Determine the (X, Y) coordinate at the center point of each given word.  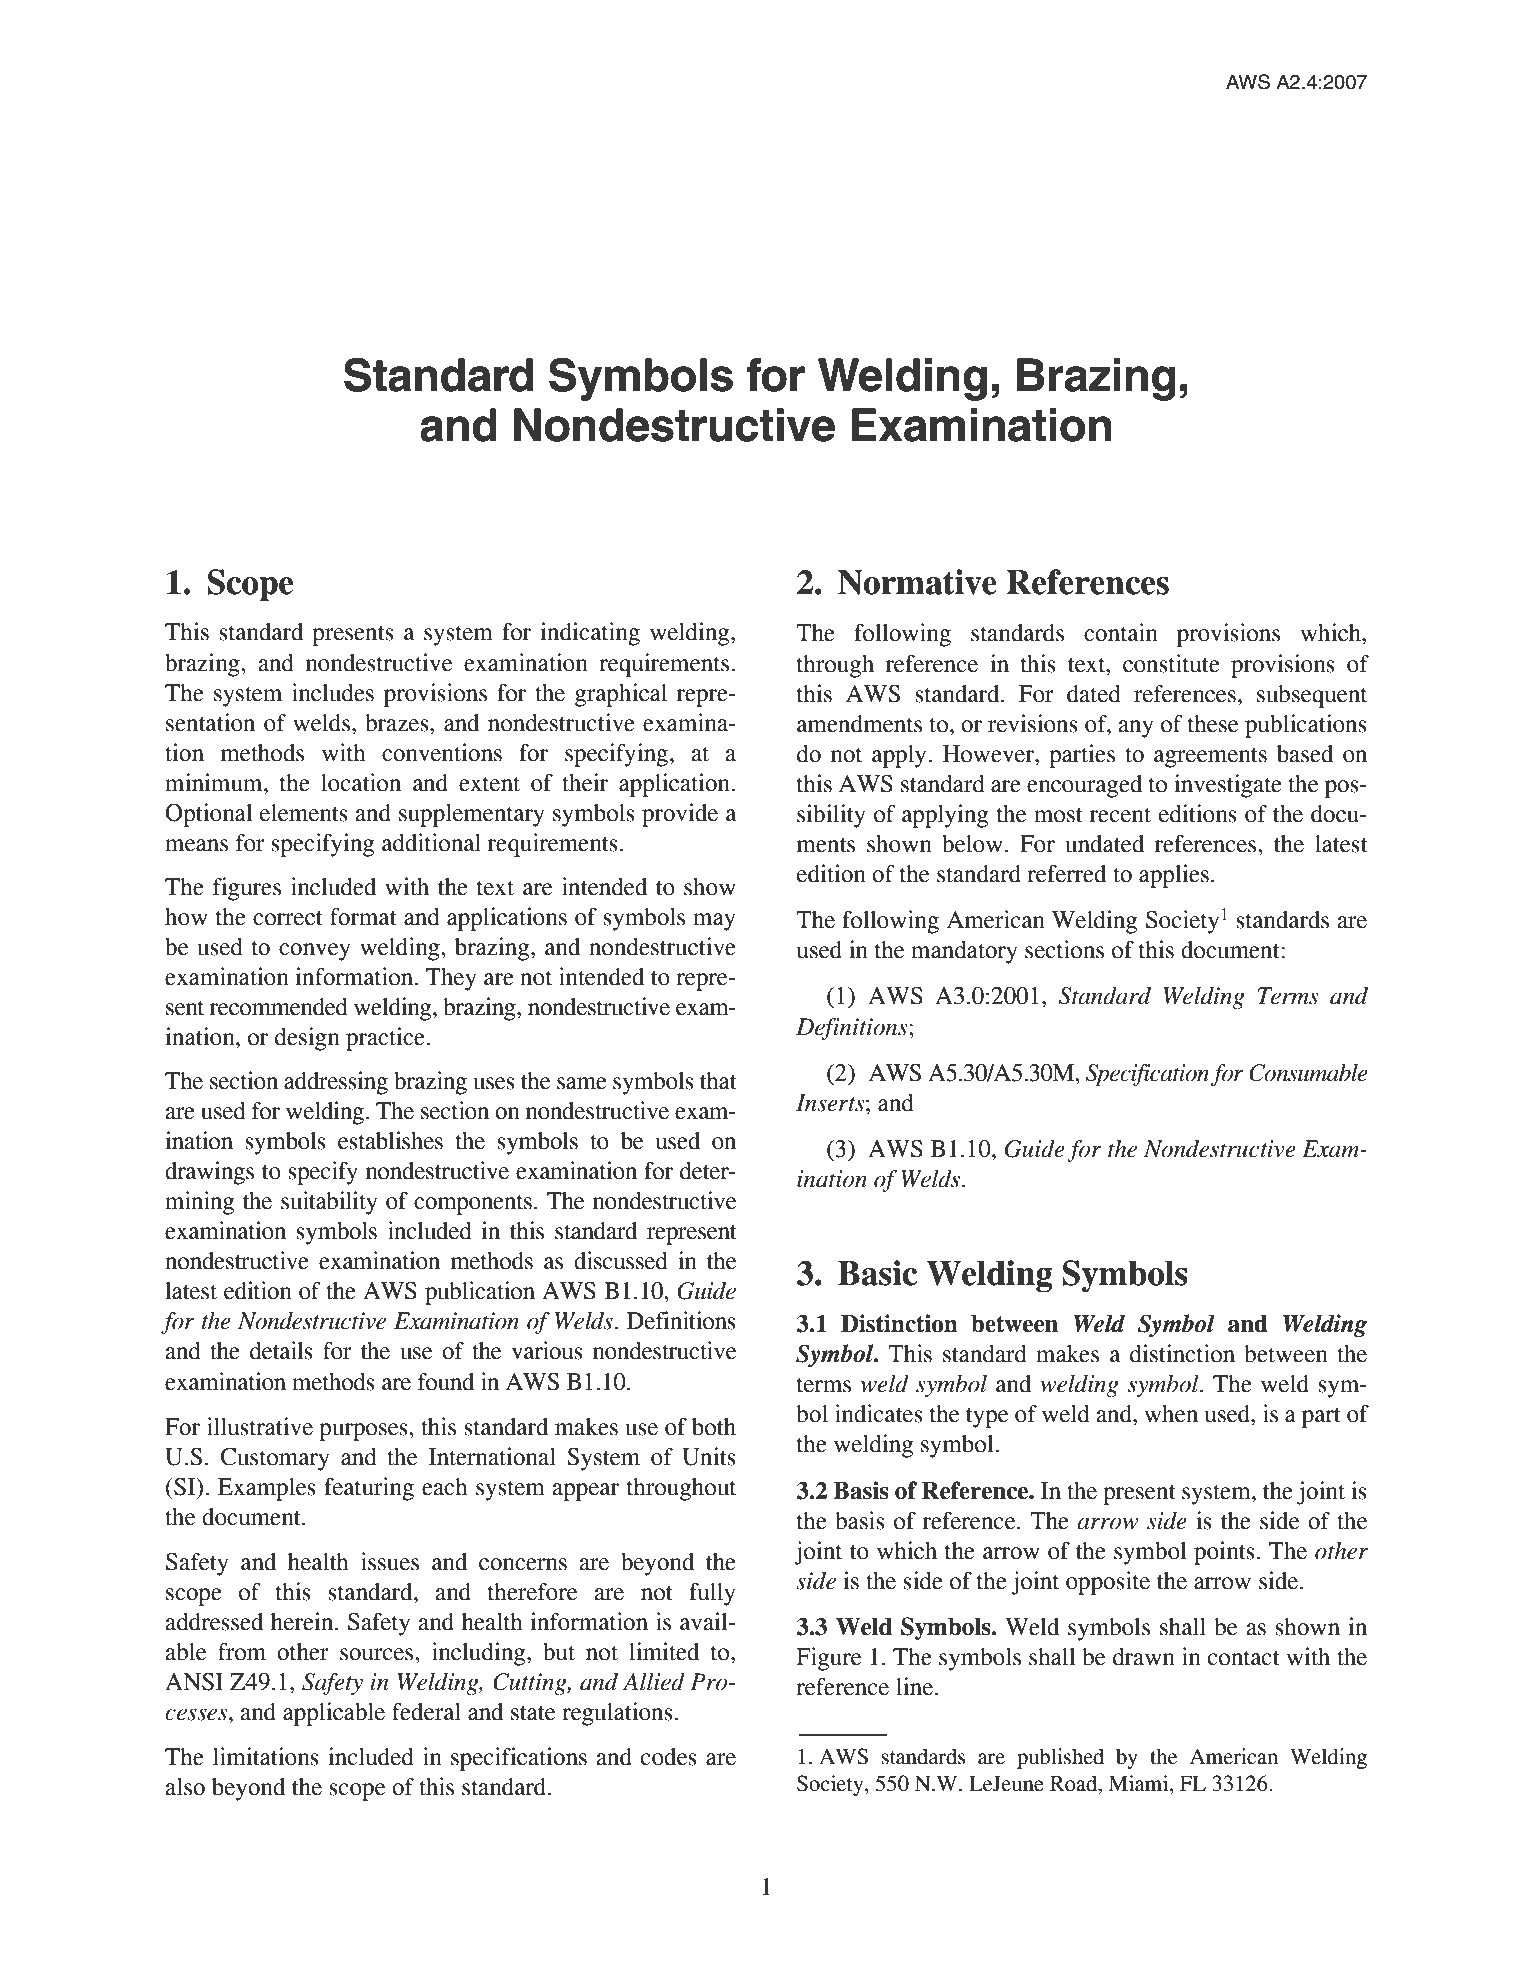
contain (1121, 632)
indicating (590, 634)
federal (426, 1712)
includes (333, 692)
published (1060, 1758)
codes (669, 1757)
